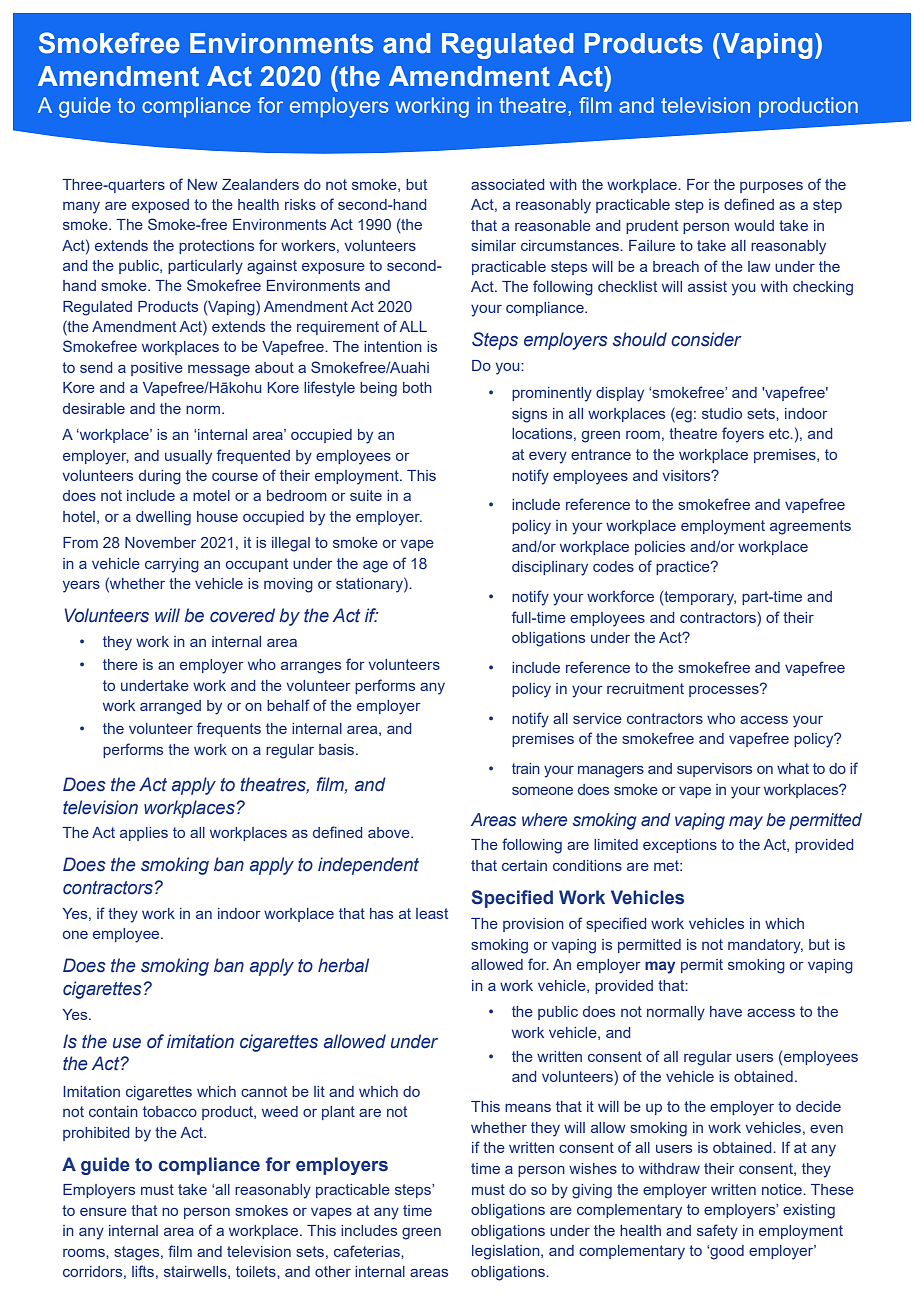 The width and height of the document is (924, 1308). What do you see at coordinates (726, 1011) in the document?
I see `have` at bounding box center [726, 1011].
